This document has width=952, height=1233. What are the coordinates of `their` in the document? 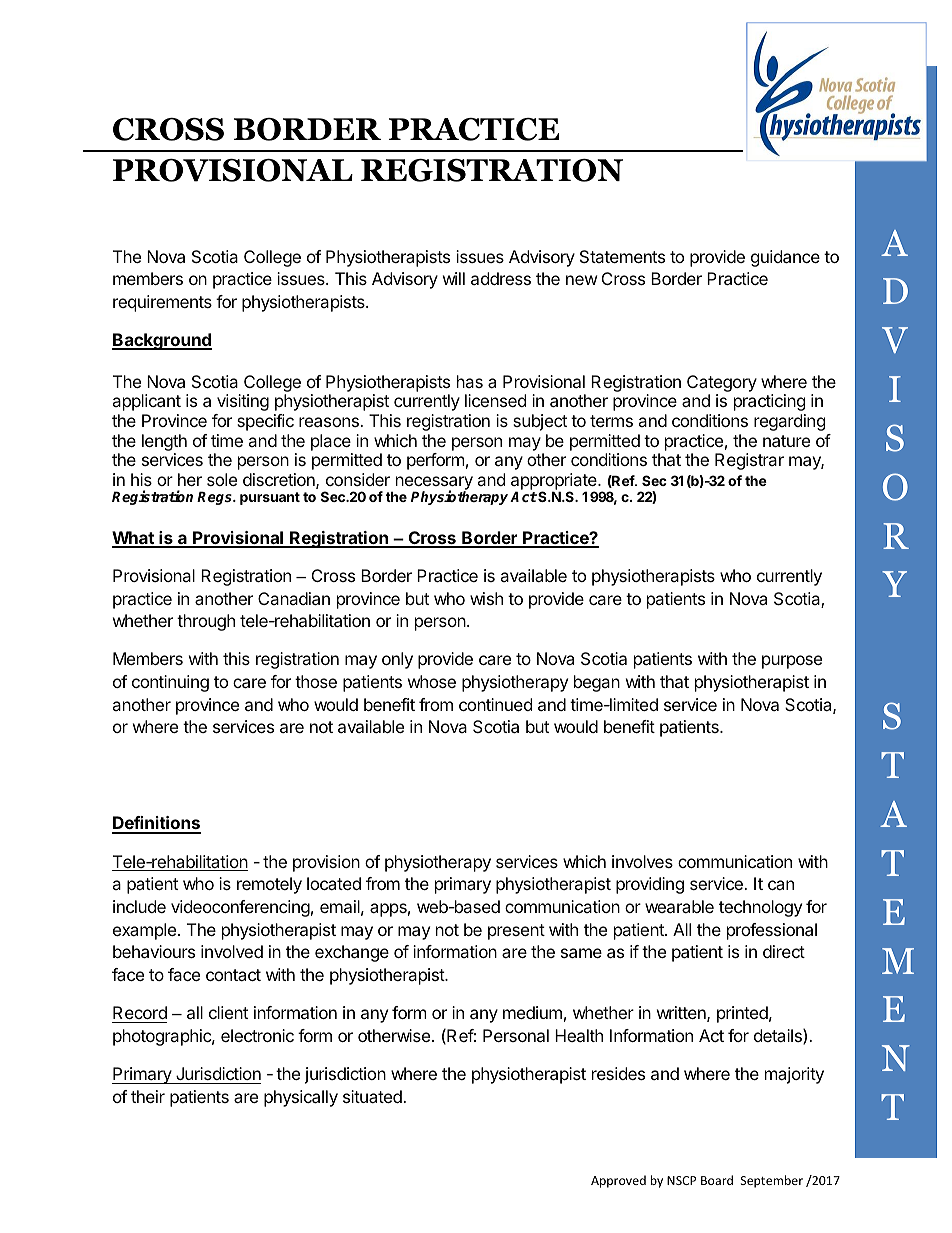 It's located at (148, 1096).
